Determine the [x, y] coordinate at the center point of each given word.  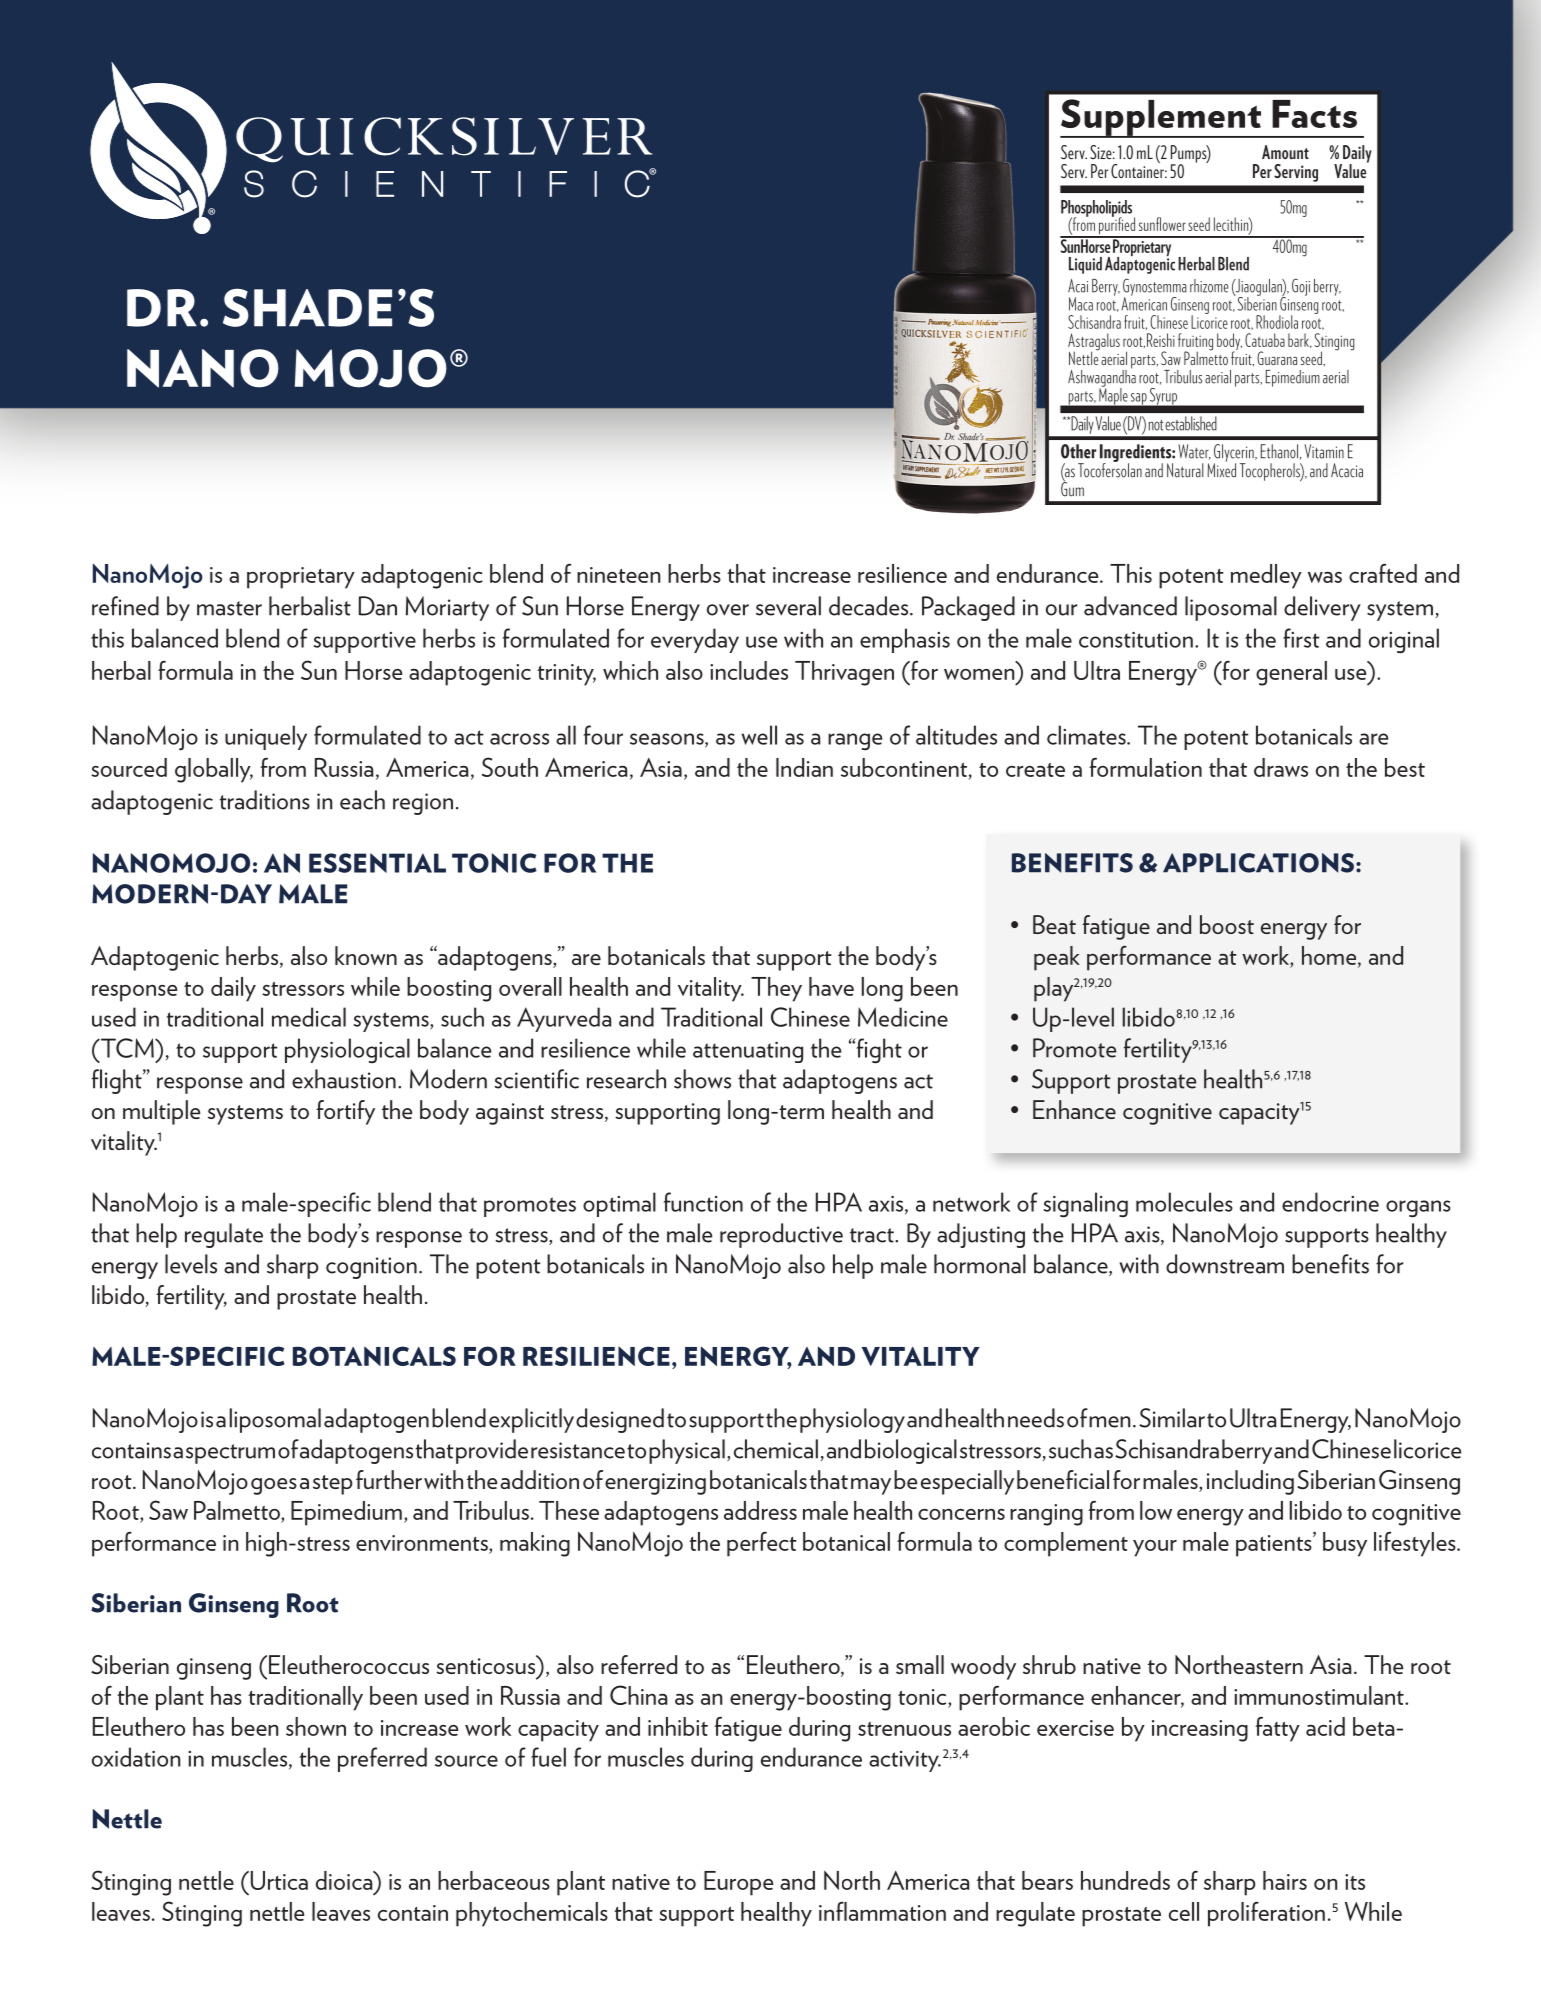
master [229, 608]
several [788, 606]
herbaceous [494, 1880]
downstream [1225, 1264]
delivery [1322, 608]
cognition [371, 1268]
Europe [738, 1883]
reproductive [781, 1235]
